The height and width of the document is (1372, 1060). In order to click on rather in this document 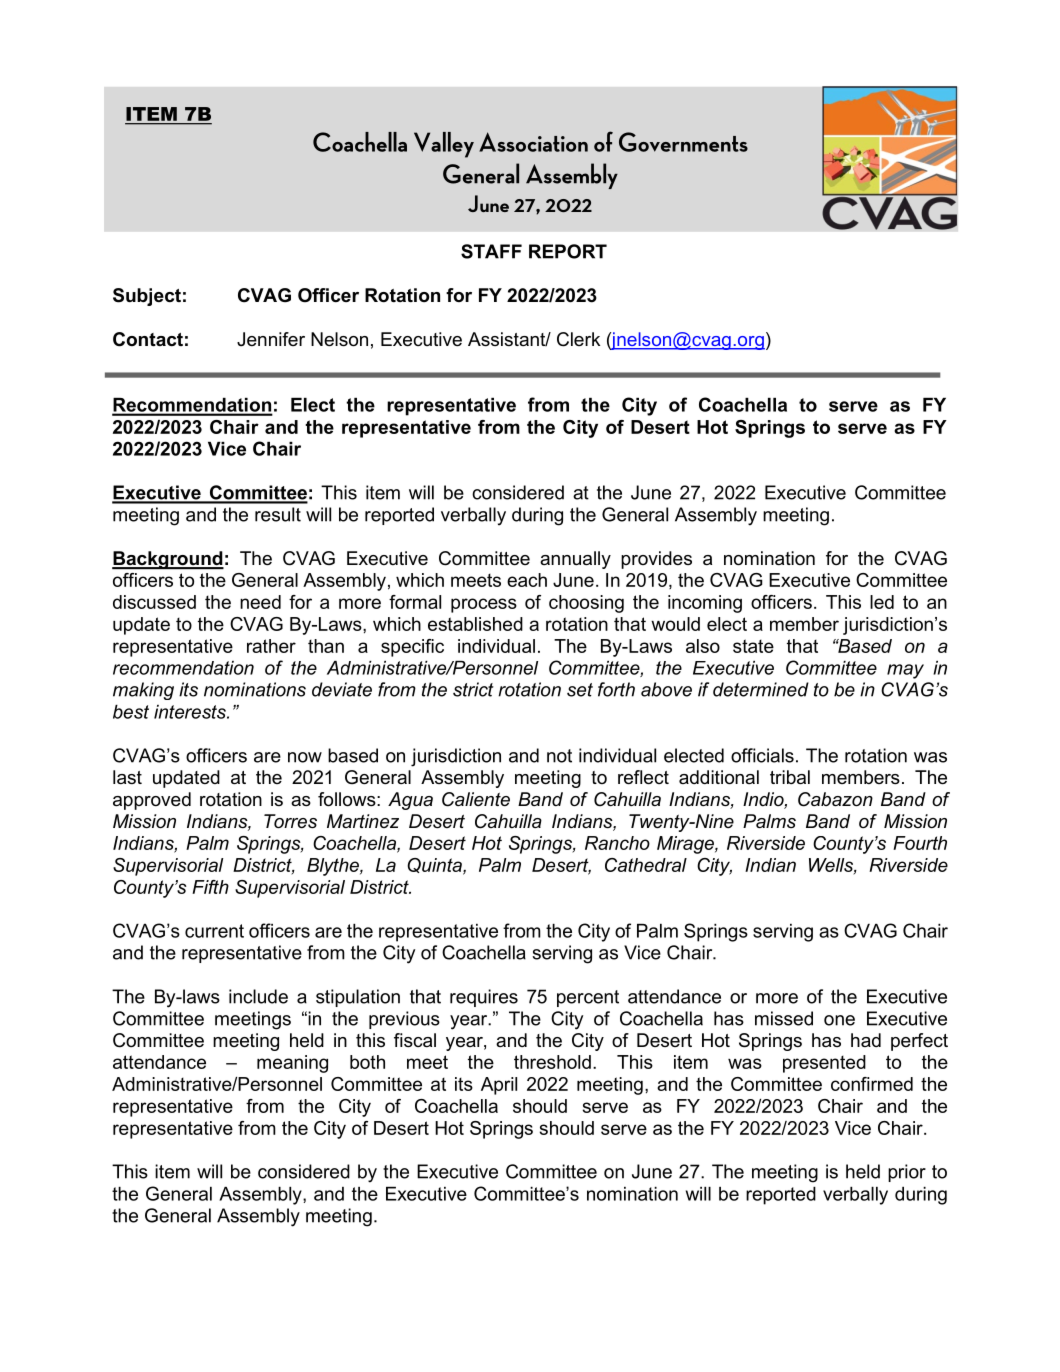, I will do `click(271, 646)`.
